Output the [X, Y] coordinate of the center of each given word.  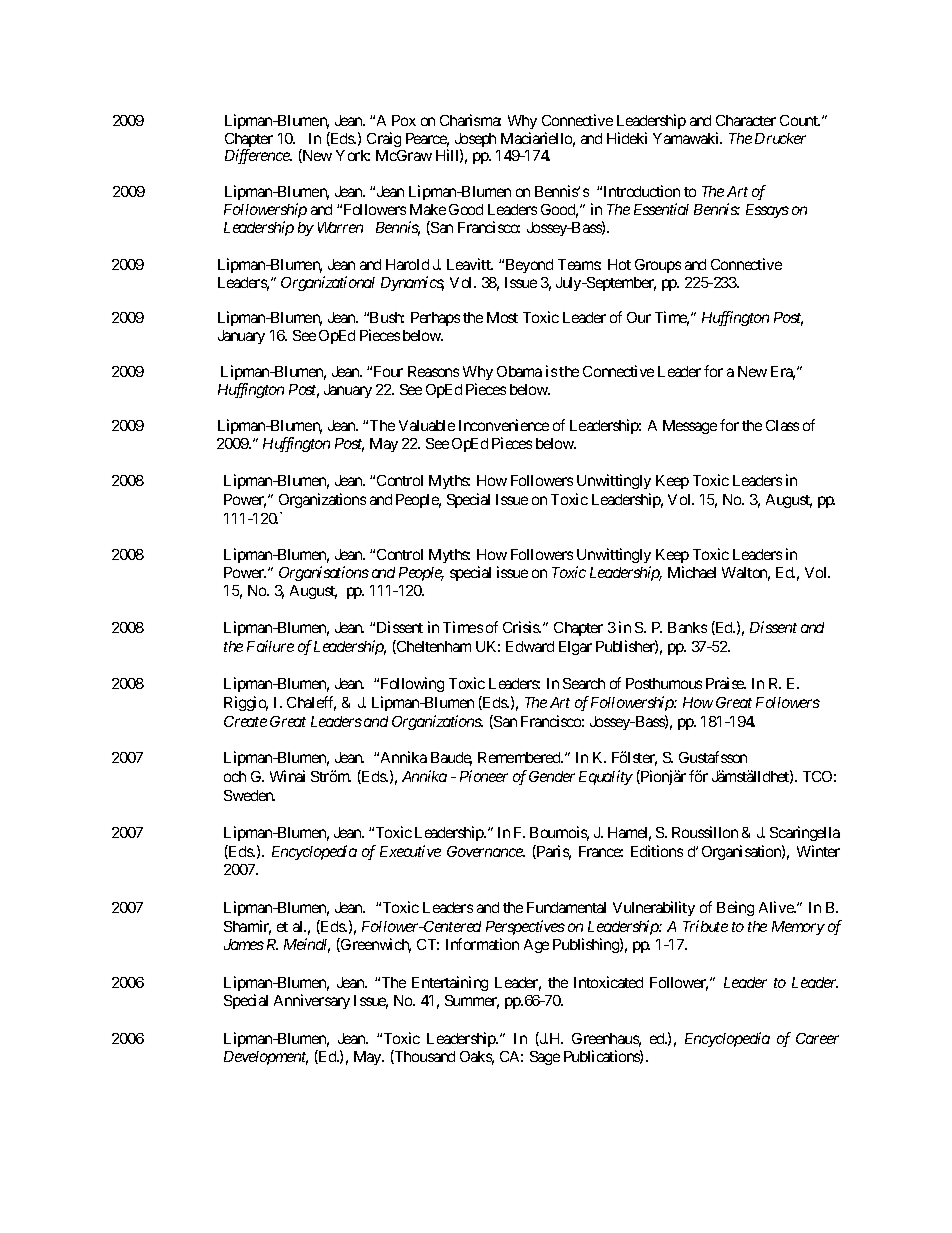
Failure [270, 646]
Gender [552, 776]
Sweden [249, 795]
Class [782, 425]
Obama [519, 371]
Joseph [475, 141]
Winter [818, 851]
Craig [384, 139]
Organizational [328, 283]
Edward [530, 646]
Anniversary [312, 1001]
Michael [692, 572]
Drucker [780, 138]
